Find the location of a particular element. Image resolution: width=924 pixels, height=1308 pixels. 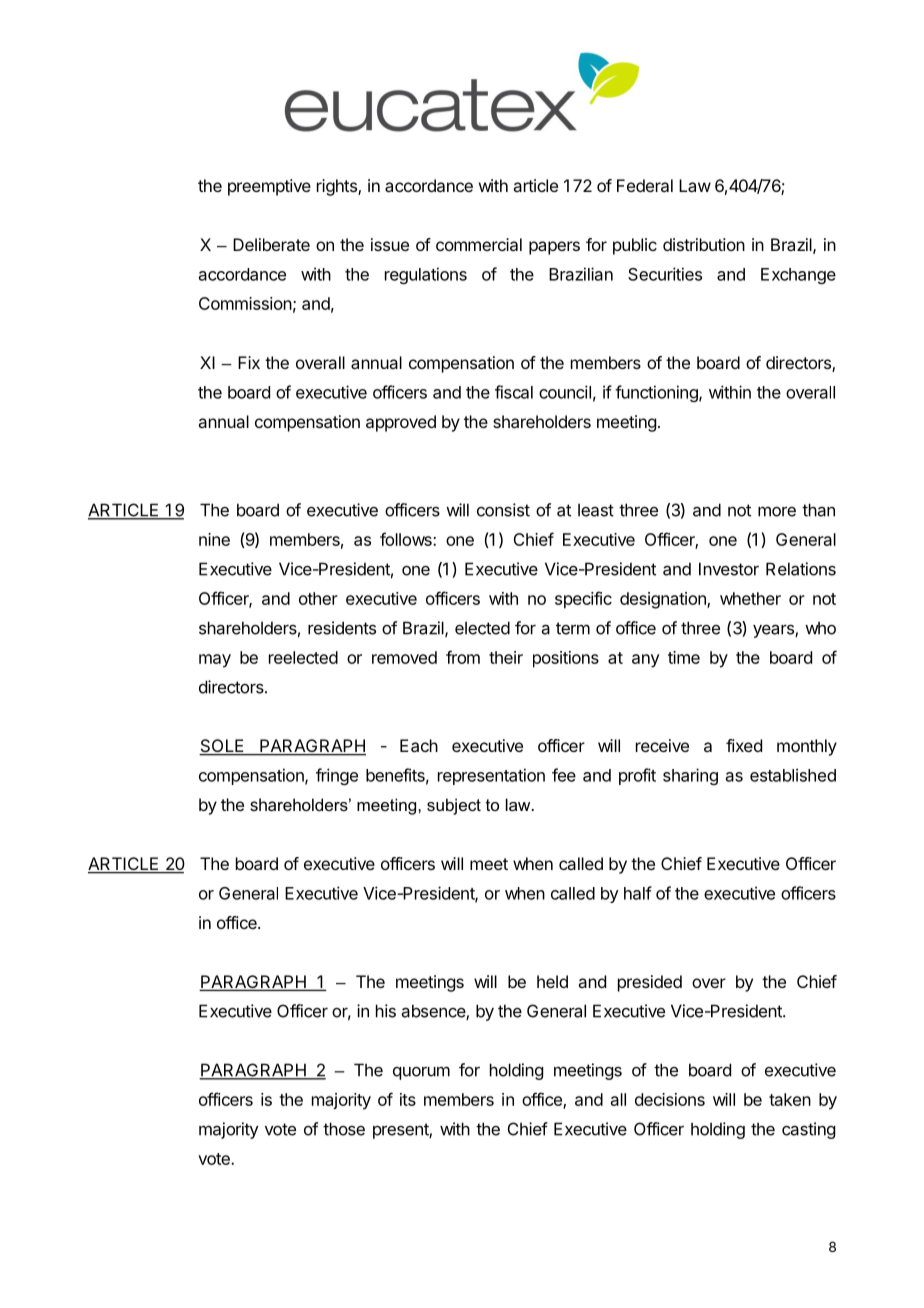

fringe is located at coordinates (337, 776).
